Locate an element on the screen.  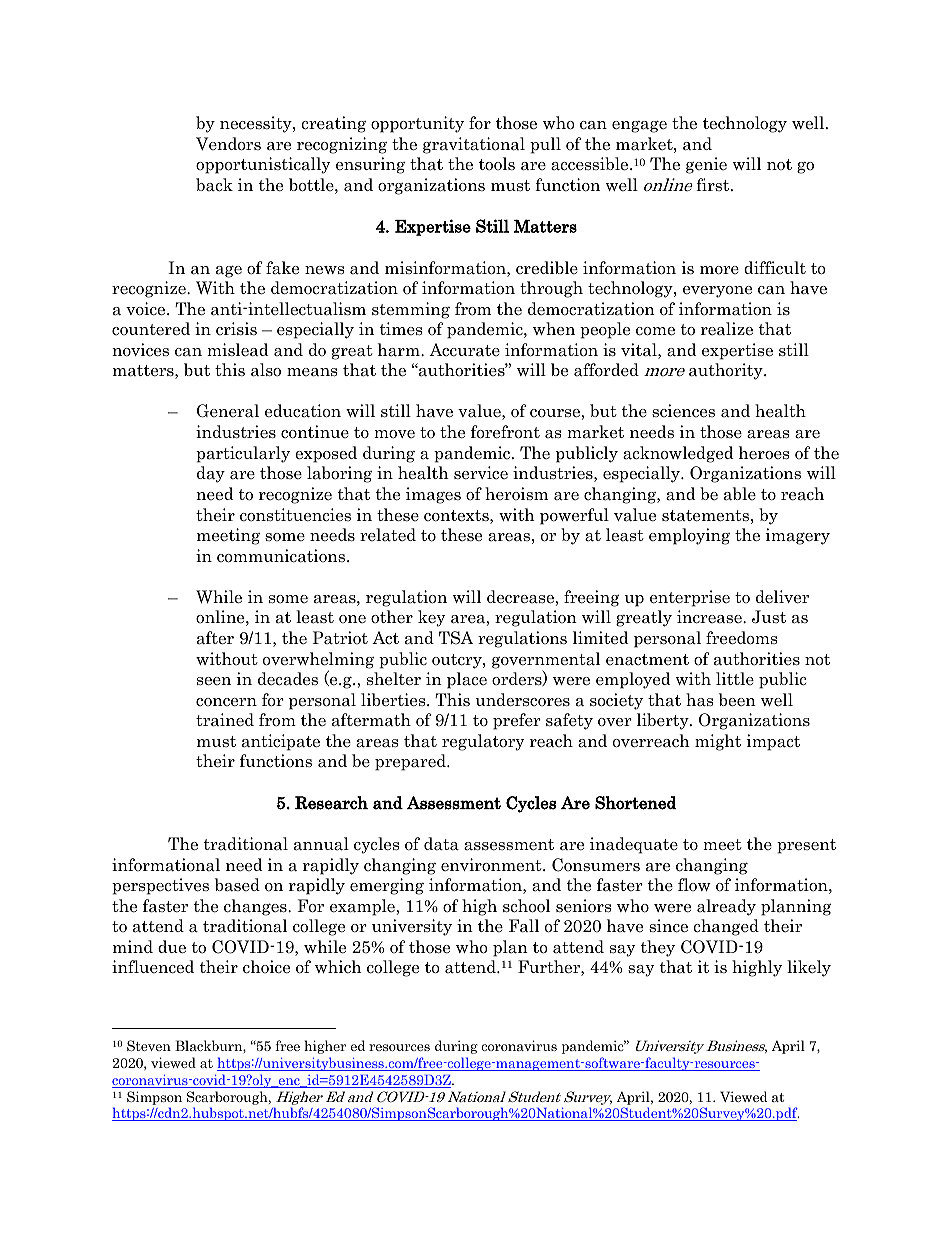
enterprise is located at coordinates (690, 598).
